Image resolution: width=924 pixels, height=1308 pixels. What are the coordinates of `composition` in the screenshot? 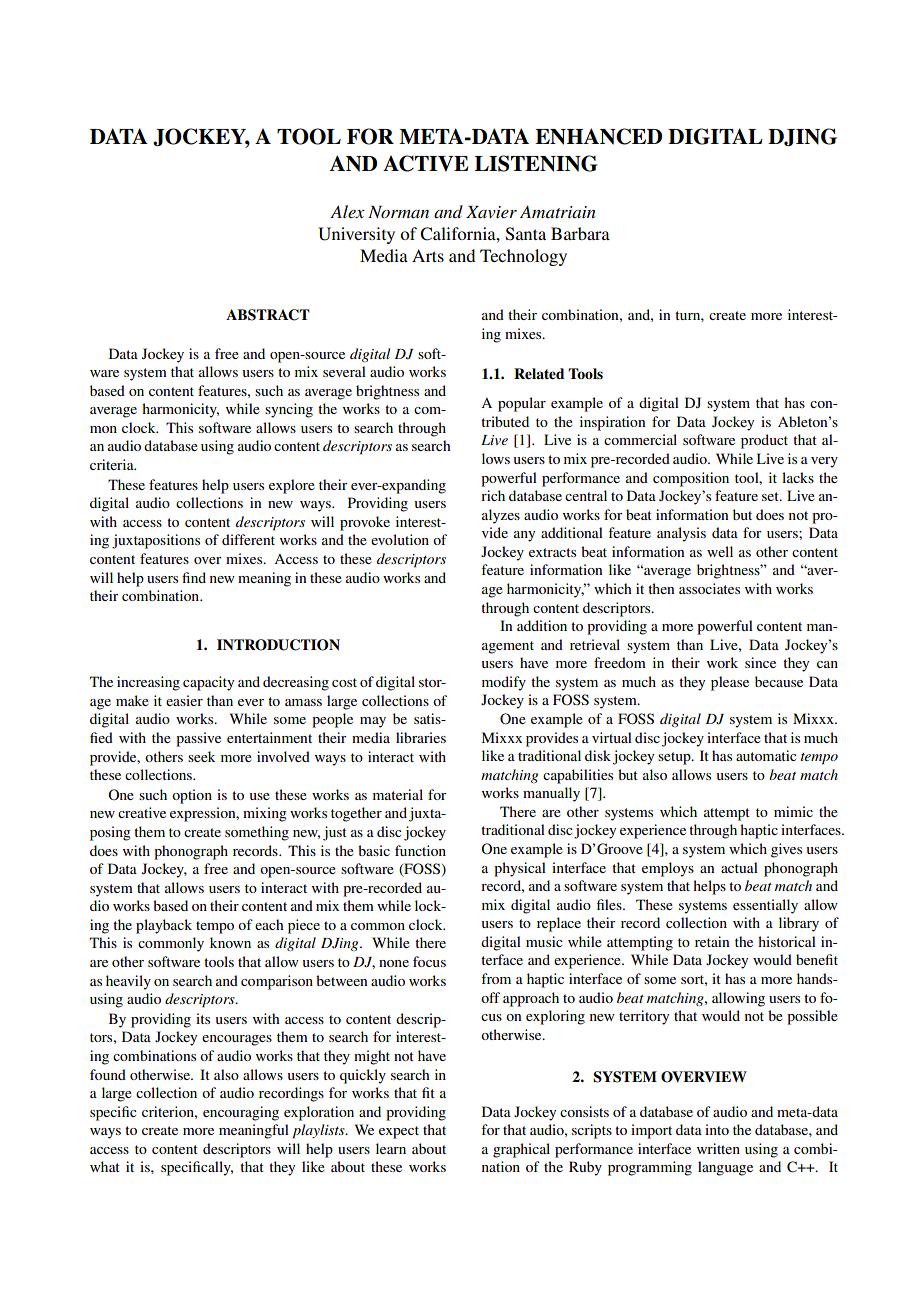 It's located at (691, 479).
